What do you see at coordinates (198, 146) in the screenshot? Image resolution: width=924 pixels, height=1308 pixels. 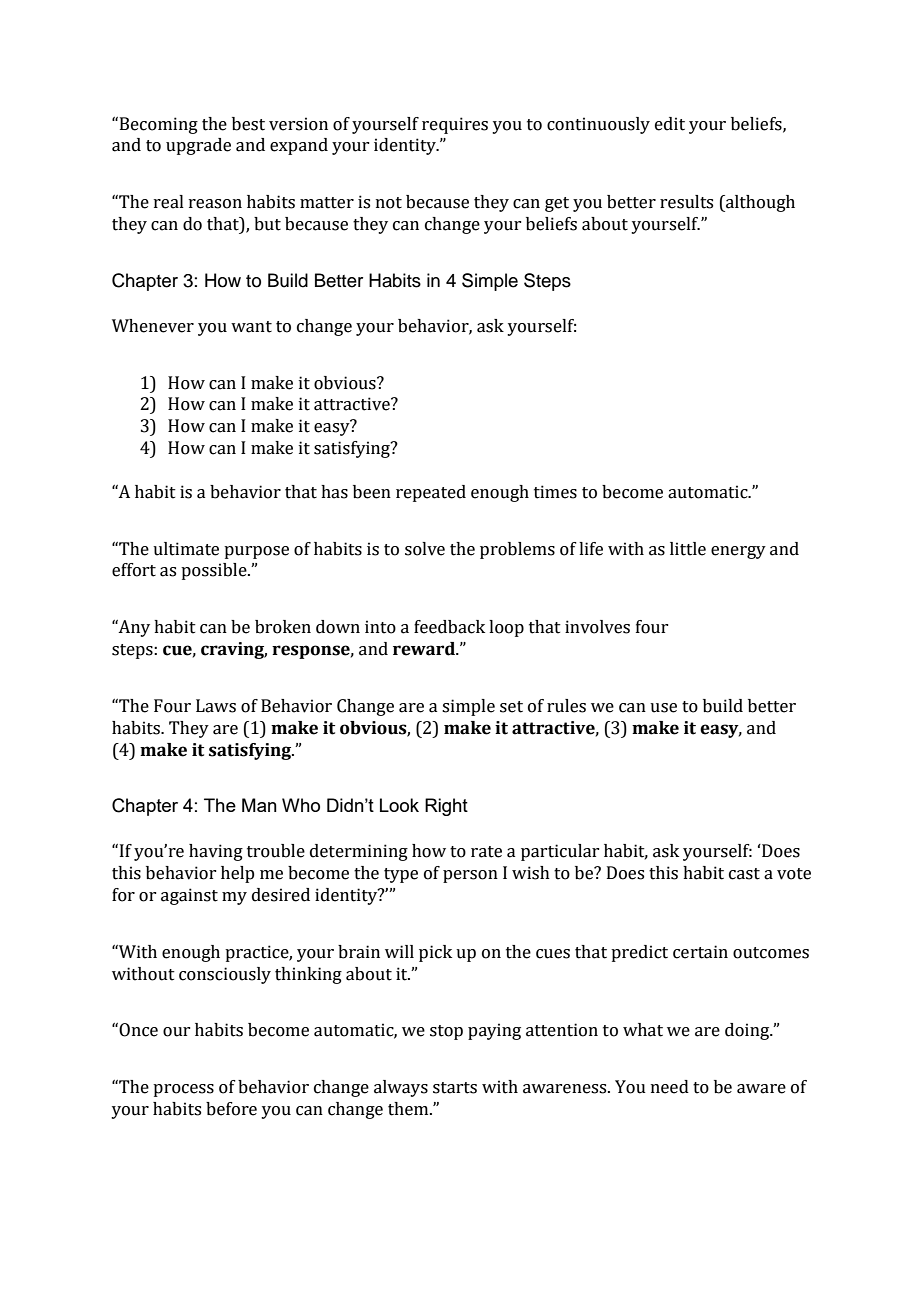 I see `upgrade` at bounding box center [198, 146].
